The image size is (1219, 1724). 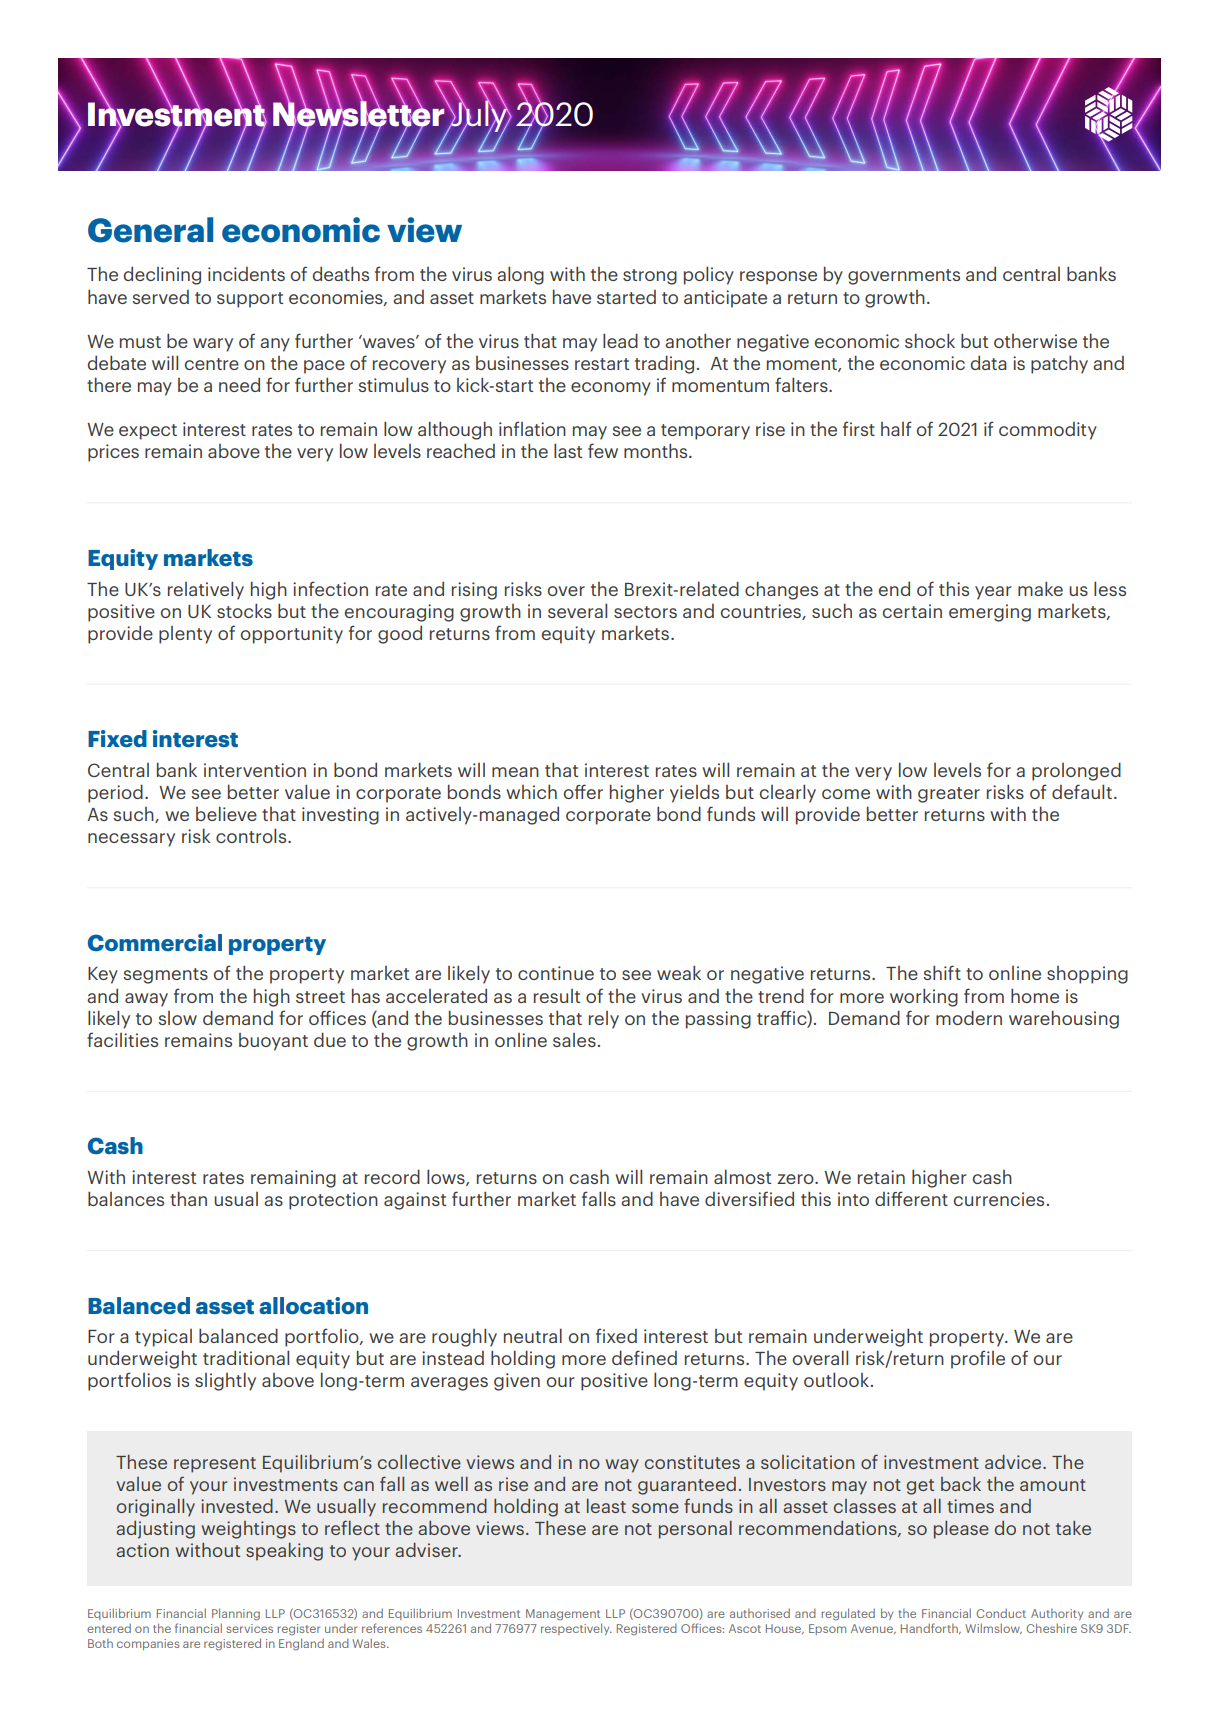 What do you see at coordinates (236, 1614) in the screenshot?
I see `Planning` at bounding box center [236, 1614].
